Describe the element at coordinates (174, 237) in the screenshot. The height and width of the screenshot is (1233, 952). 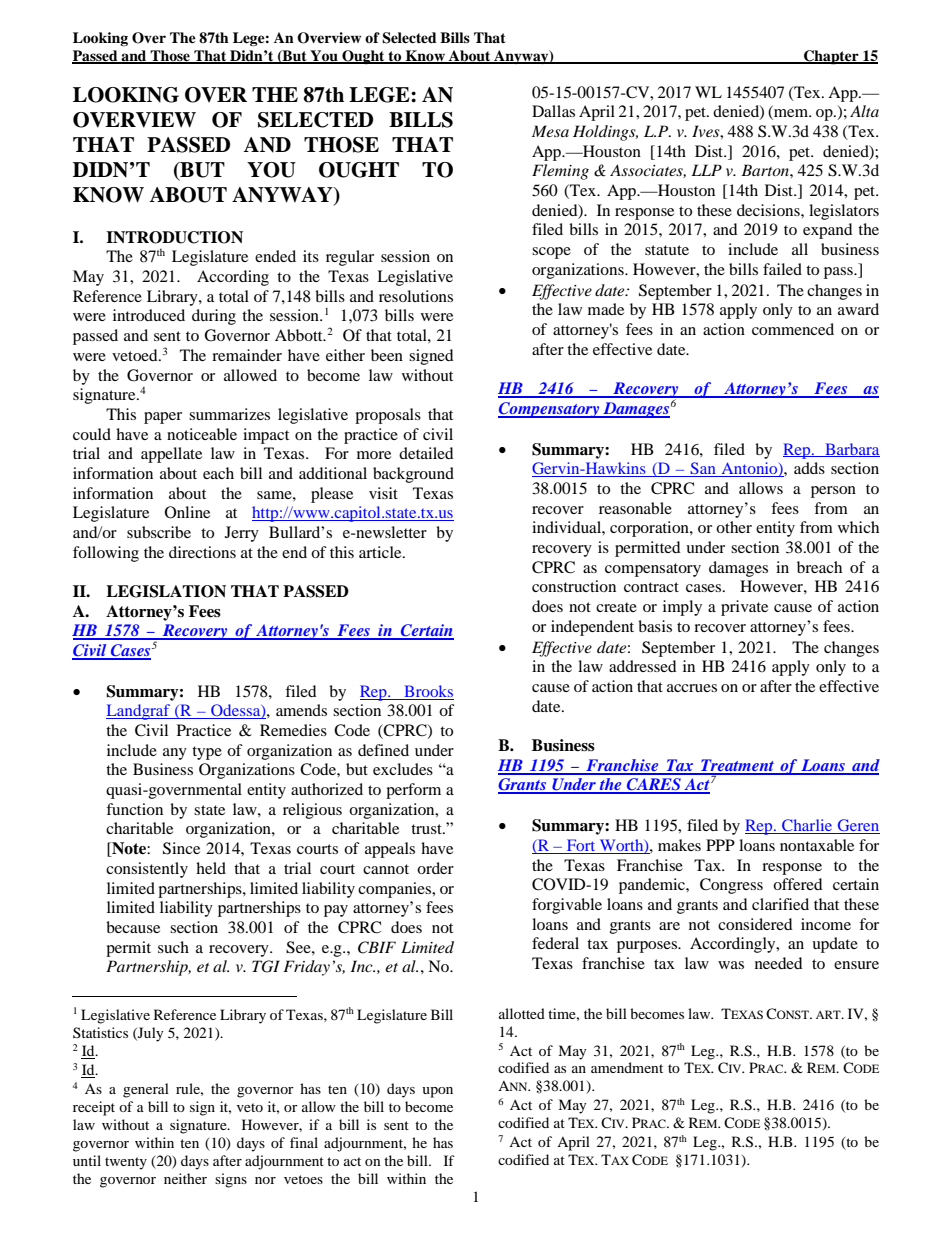
I see `INTRODUCTION` at that location.
